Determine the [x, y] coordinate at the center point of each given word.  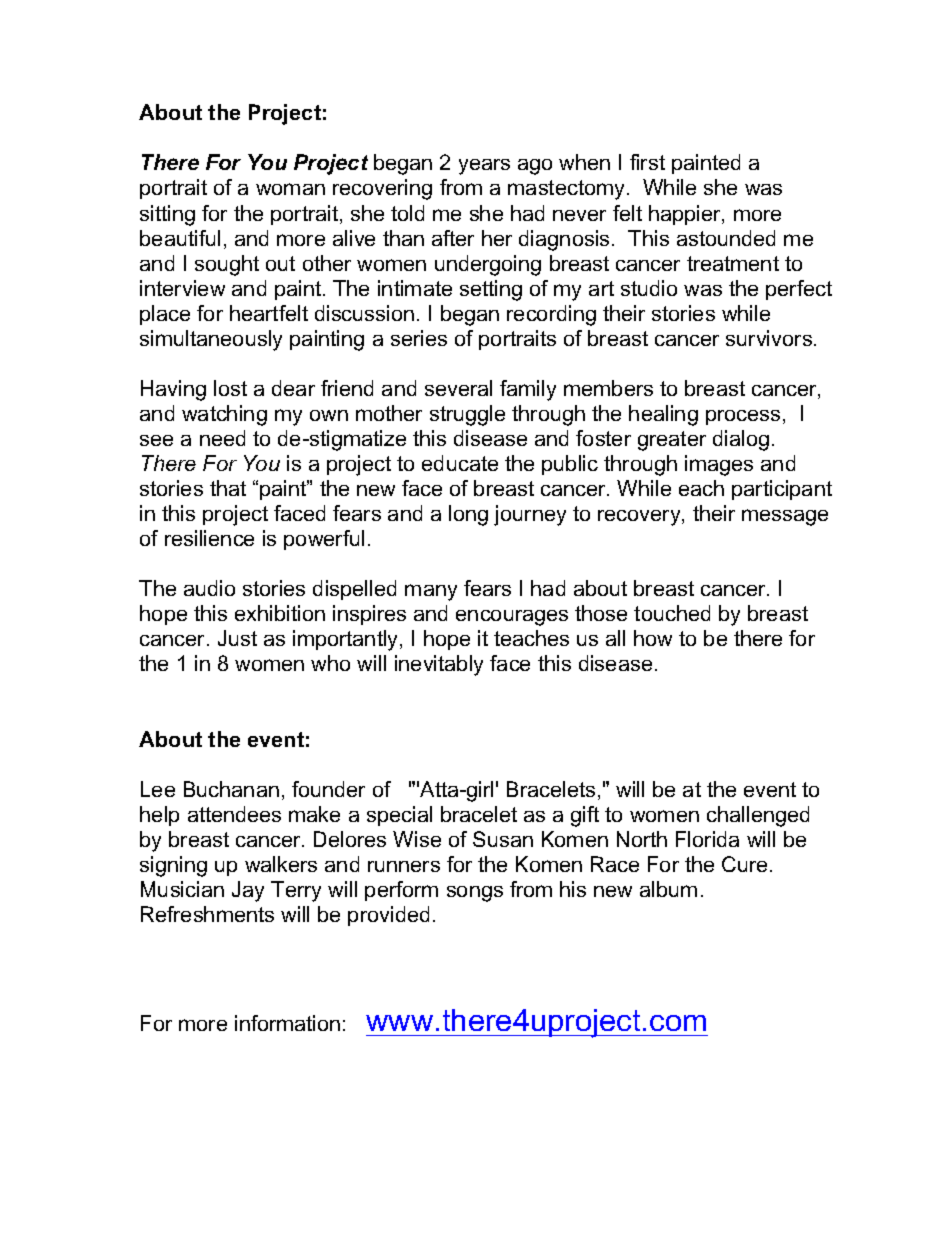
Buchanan [231, 789]
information [287, 1023]
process [743, 417]
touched [672, 613]
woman [290, 189]
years [484, 167]
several [458, 388]
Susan [503, 839]
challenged [758, 816]
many [431, 592]
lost [230, 388]
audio [209, 588]
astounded [726, 238]
